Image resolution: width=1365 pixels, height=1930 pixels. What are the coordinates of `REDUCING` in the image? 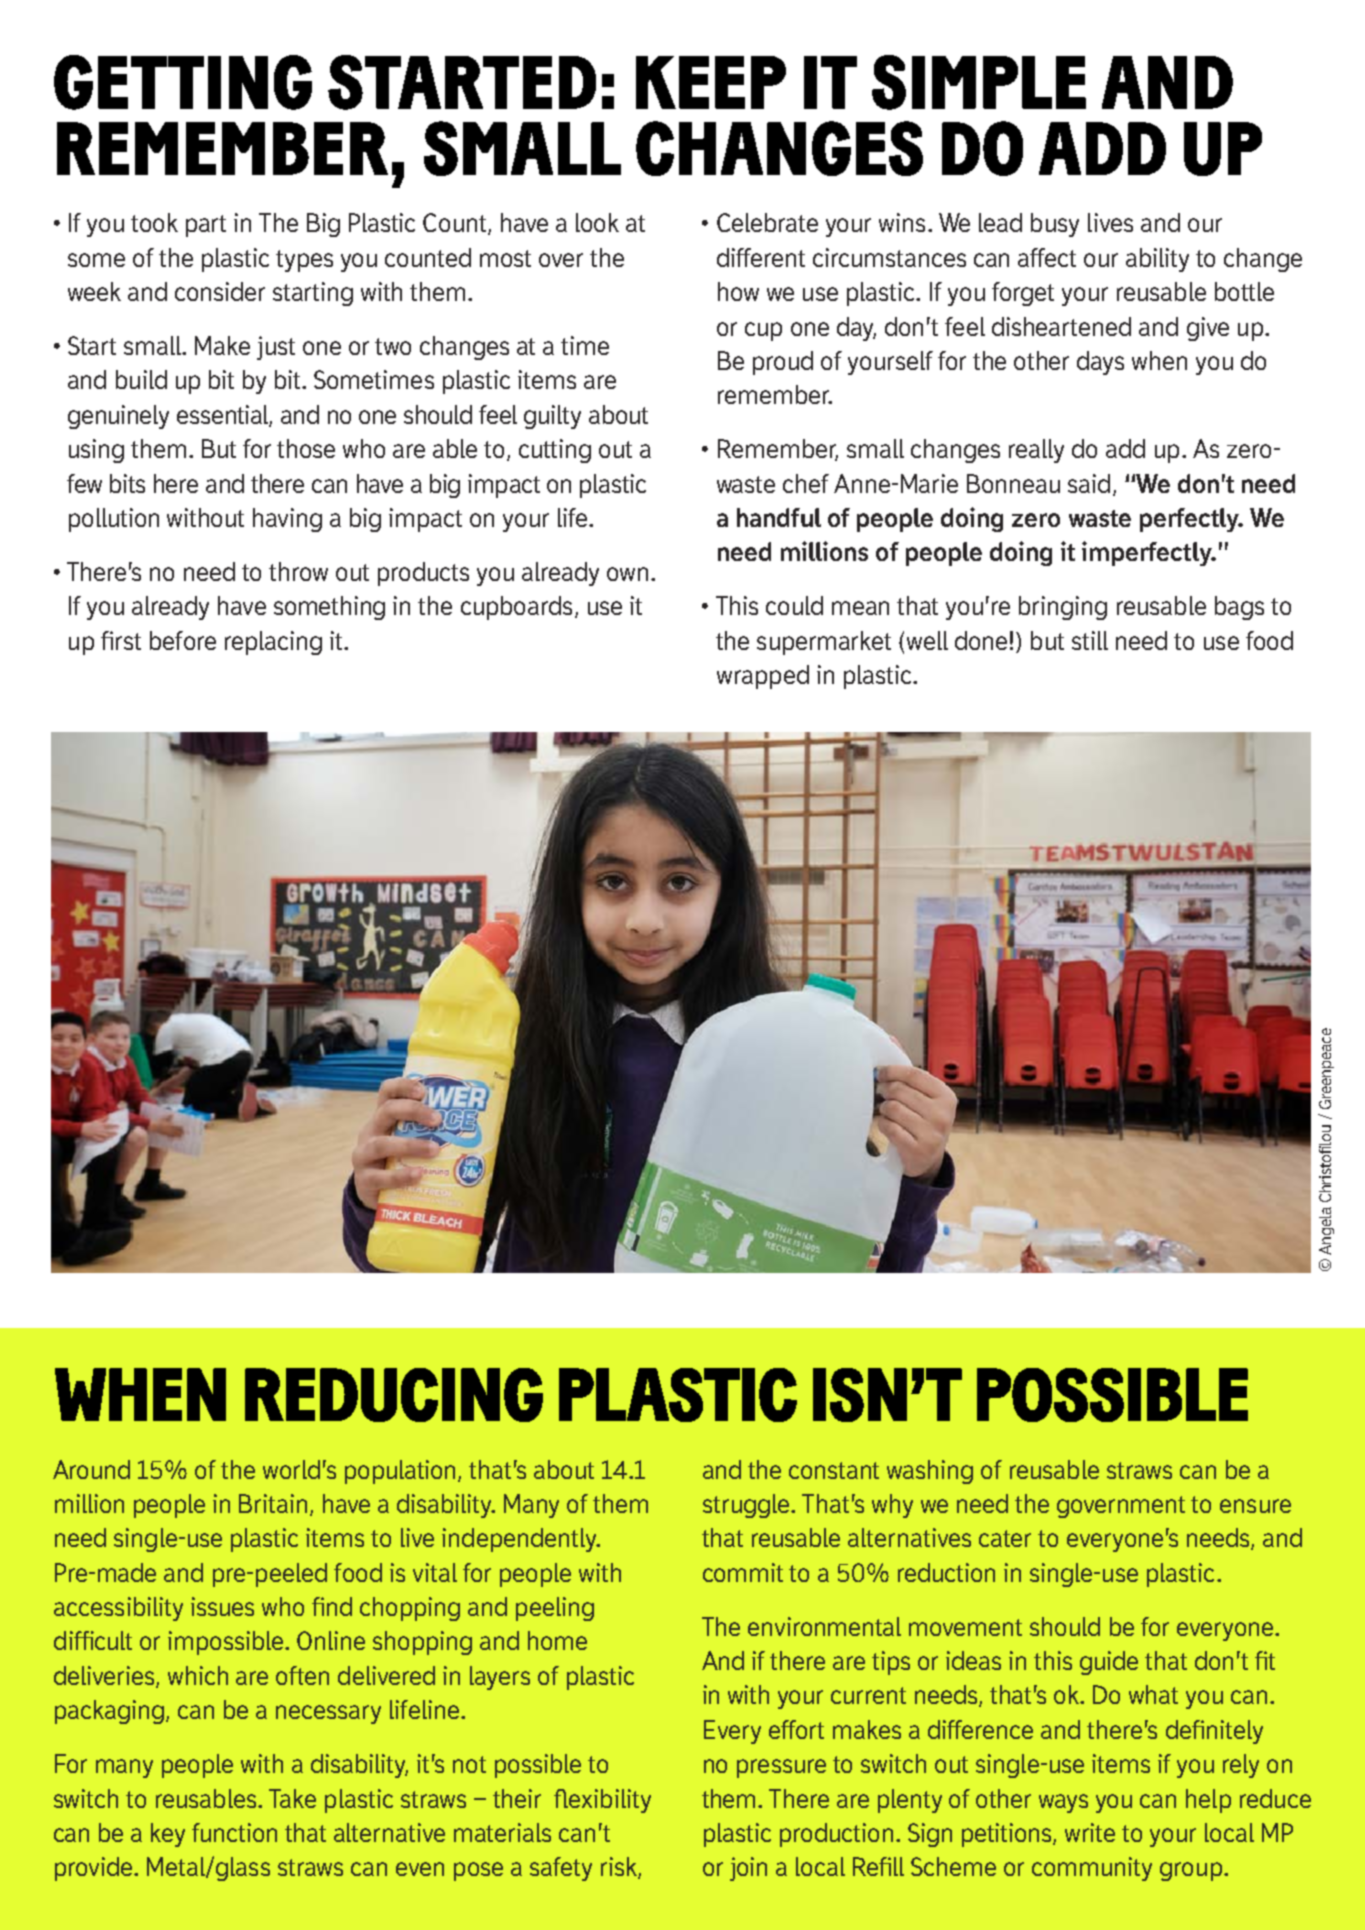 It's located at (394, 1395).
